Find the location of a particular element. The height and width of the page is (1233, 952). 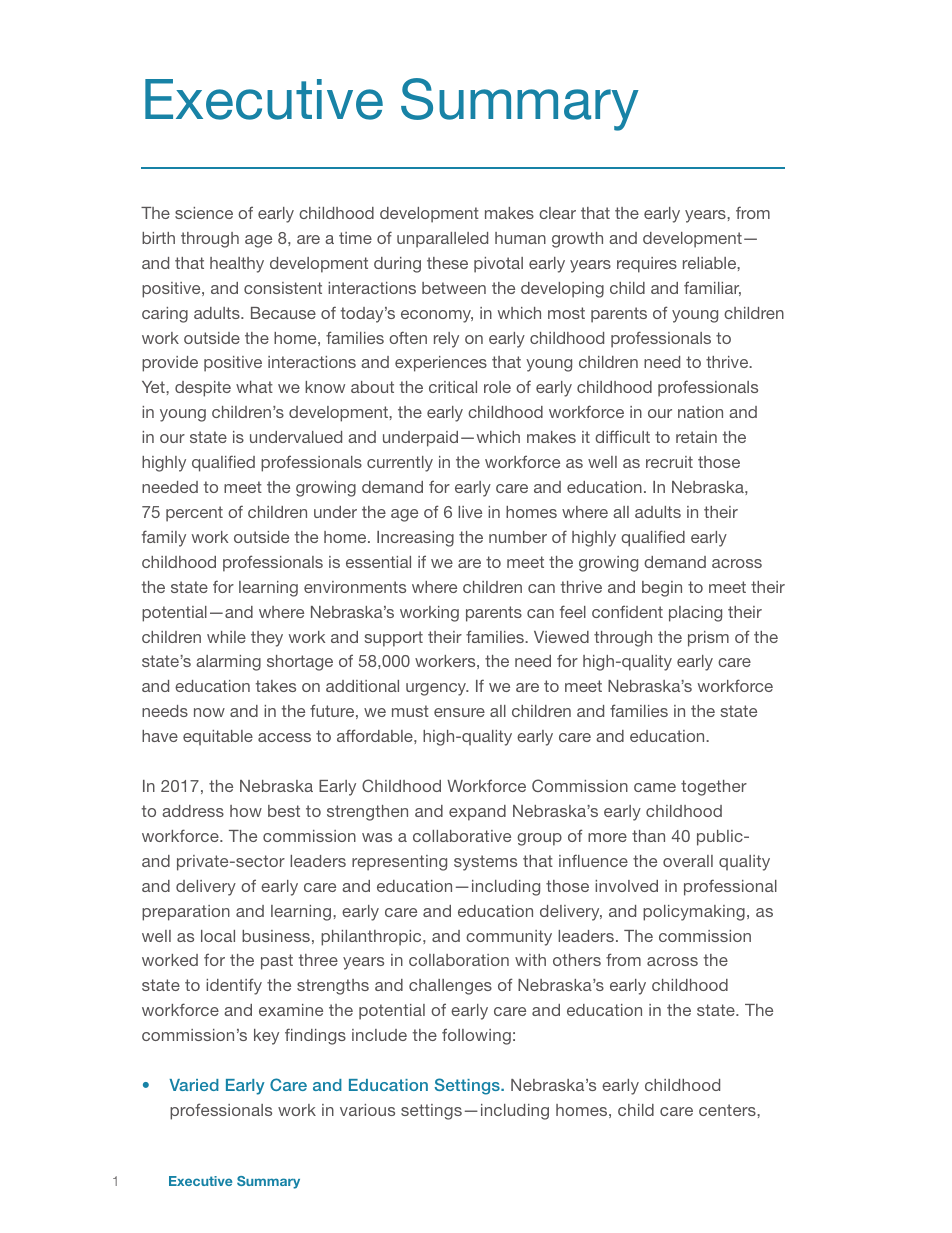

prism is located at coordinates (708, 639).
